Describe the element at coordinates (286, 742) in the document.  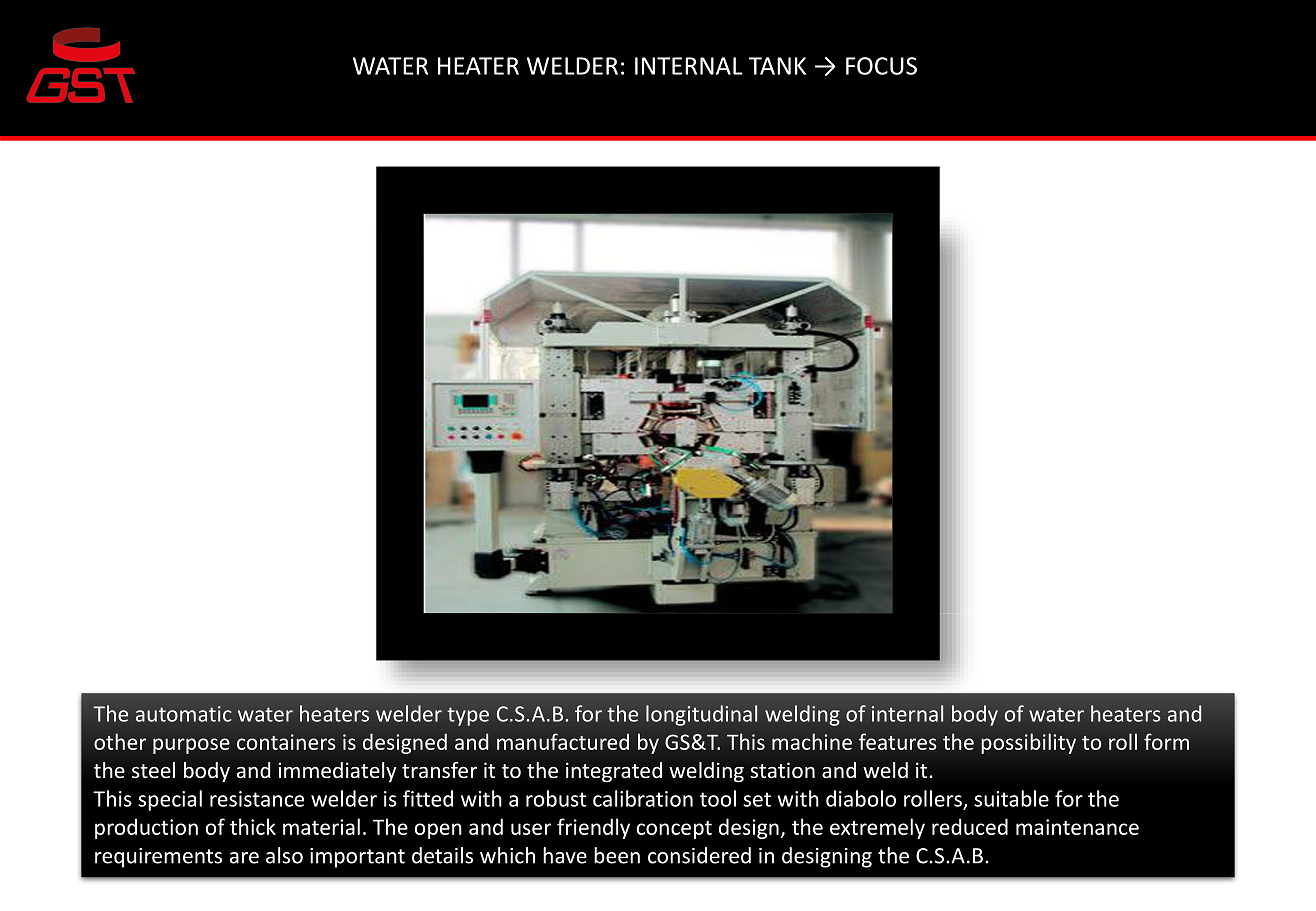
I see `containers` at that location.
